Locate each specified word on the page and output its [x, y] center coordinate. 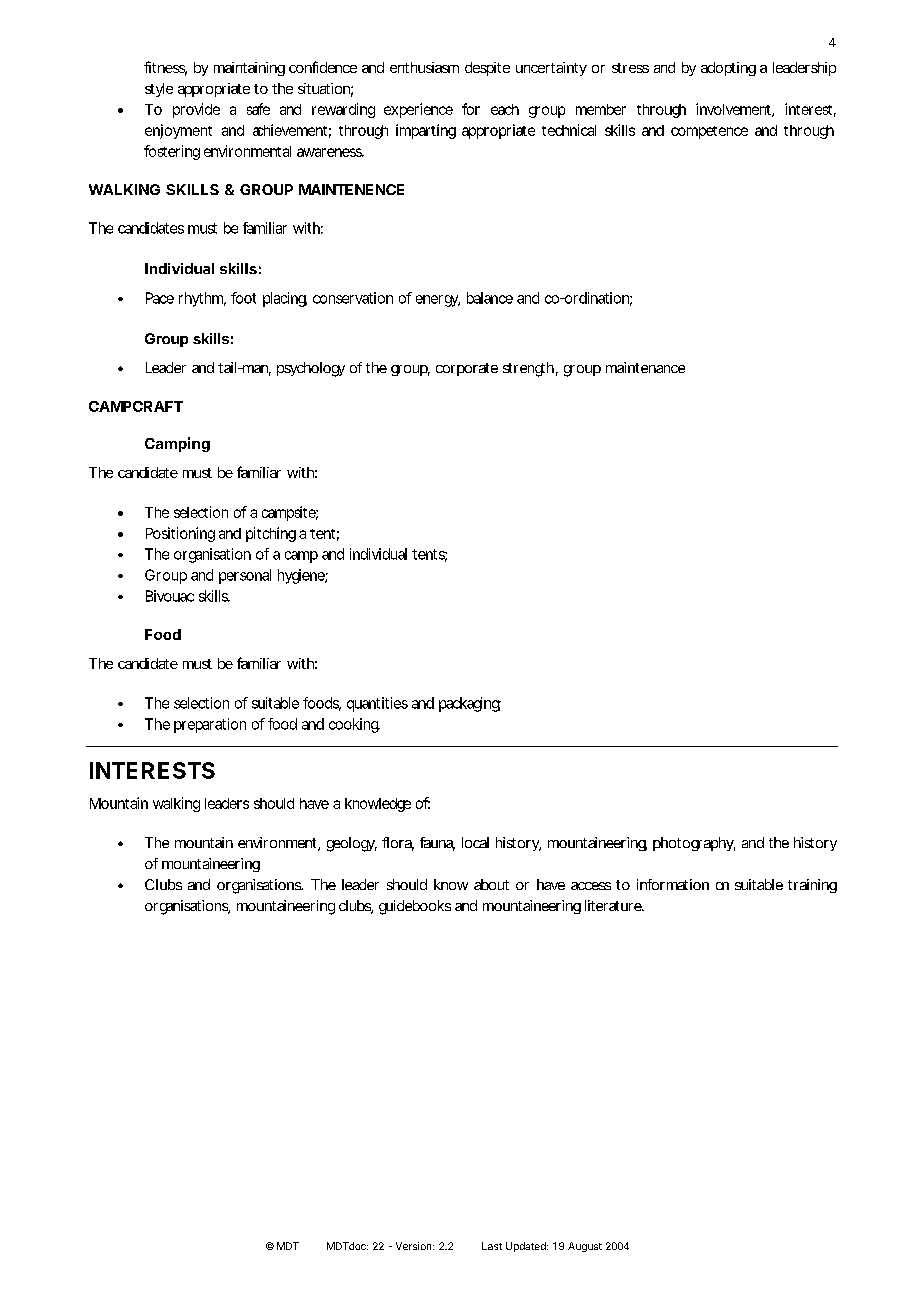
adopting [728, 69]
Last [492, 1246]
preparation [210, 725]
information [673, 884]
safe [258, 109]
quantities [377, 704]
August [585, 1247]
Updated [527, 1247]
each [505, 109]
